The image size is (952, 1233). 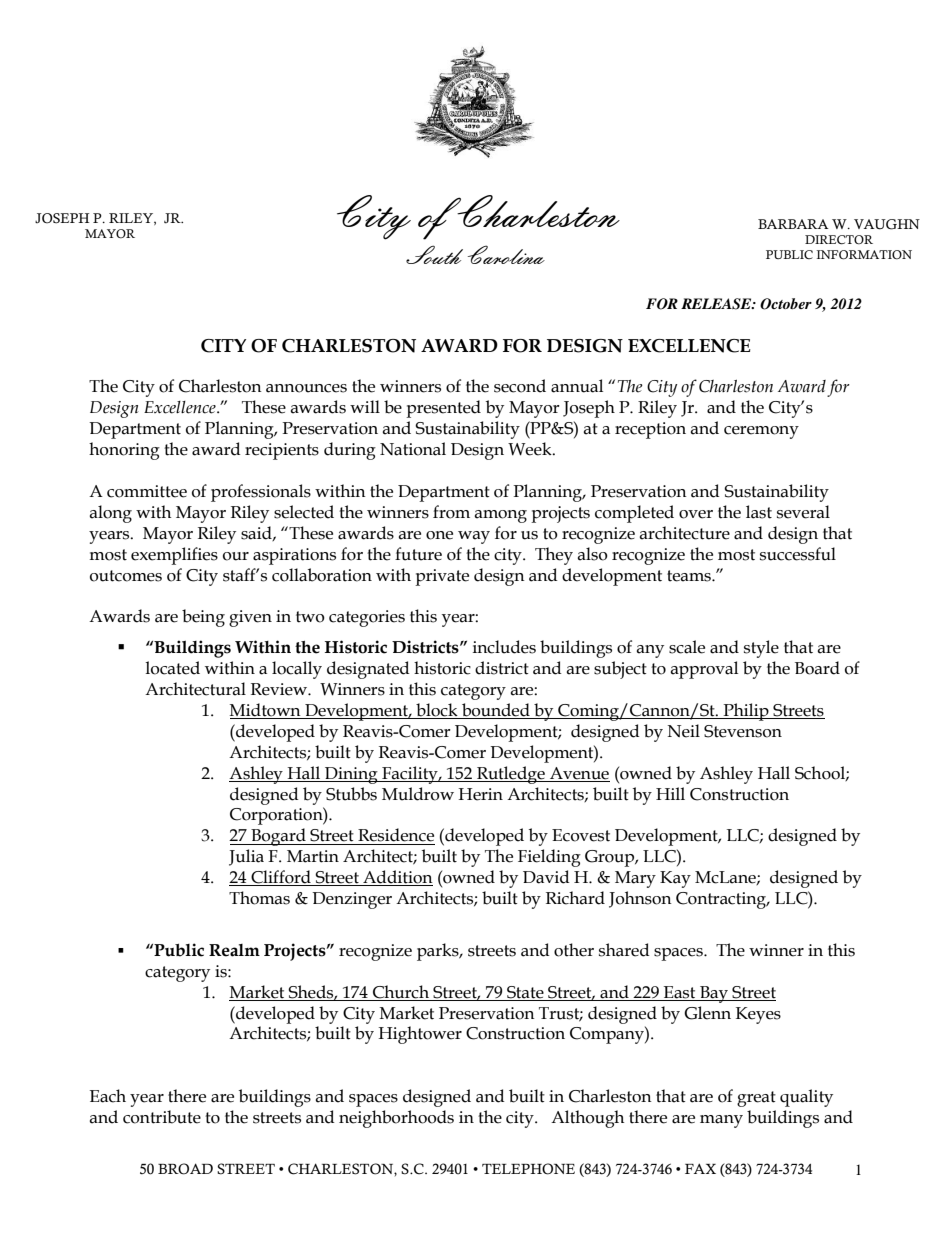 I want to click on located, so click(x=172, y=668).
